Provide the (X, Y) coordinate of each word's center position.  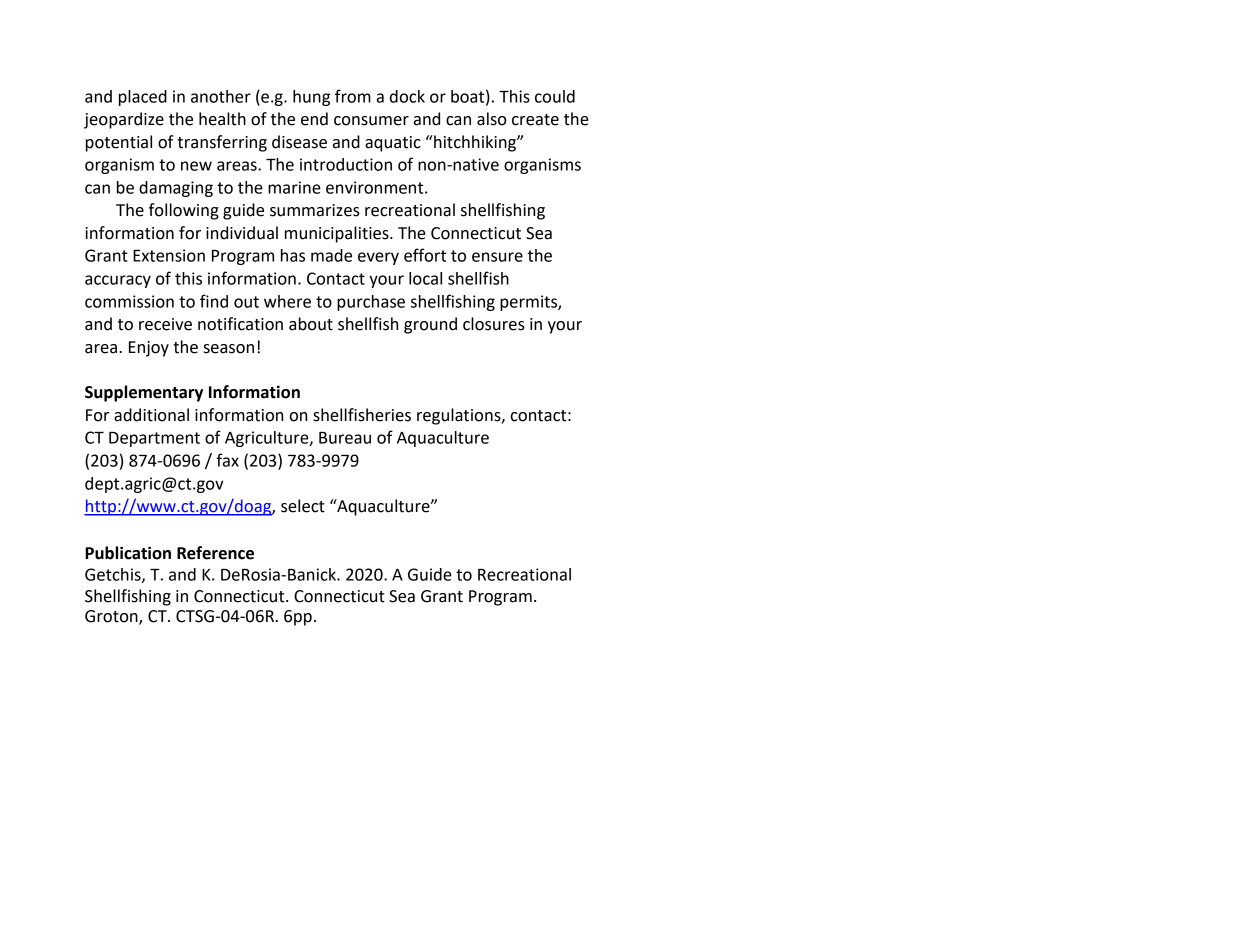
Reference (215, 553)
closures (494, 324)
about (311, 324)
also (492, 119)
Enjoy (149, 349)
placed (143, 98)
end (314, 119)
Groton (112, 617)
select (303, 506)
